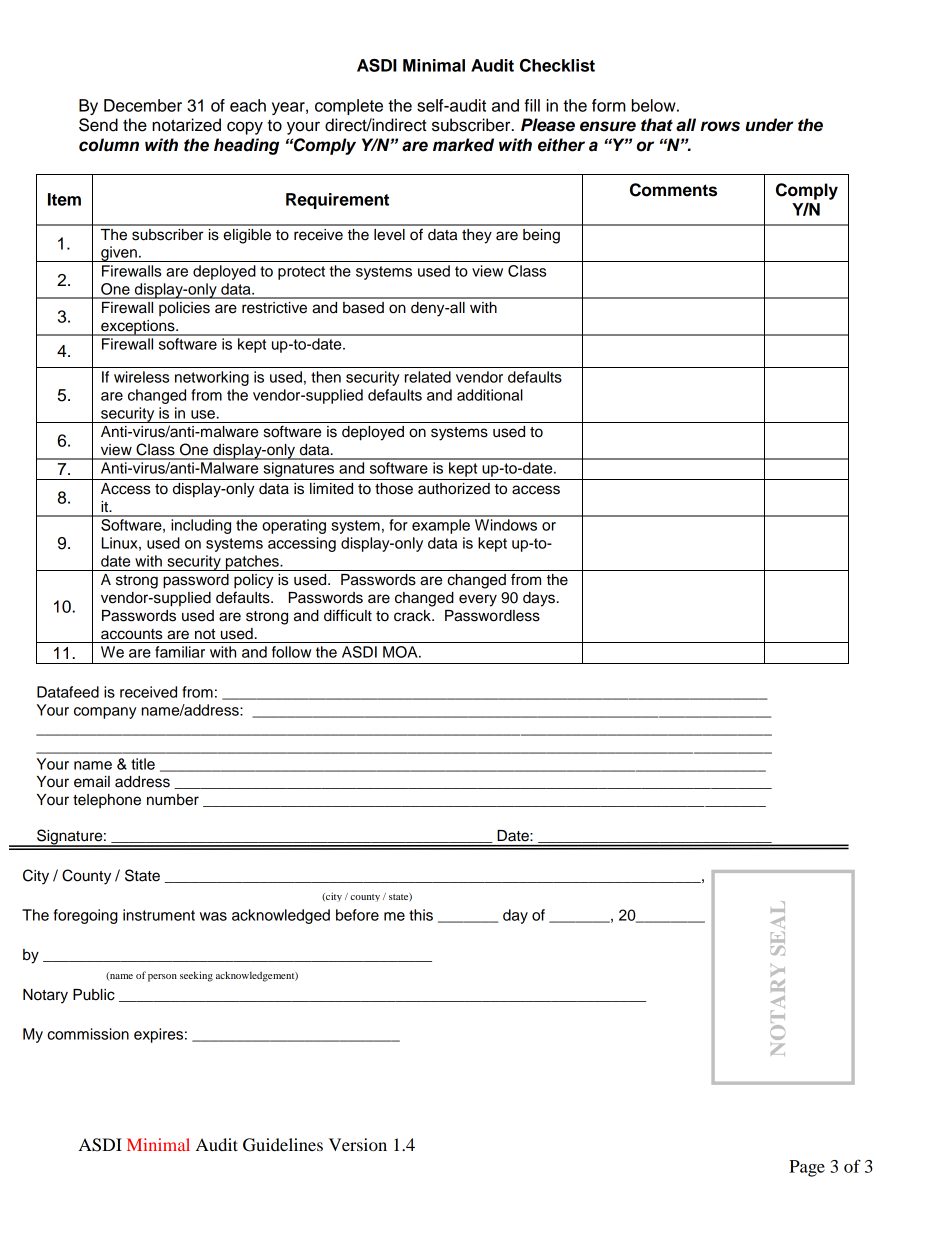 The image size is (952, 1233). Describe the element at coordinates (463, 145) in the screenshot. I see `marked` at that location.
